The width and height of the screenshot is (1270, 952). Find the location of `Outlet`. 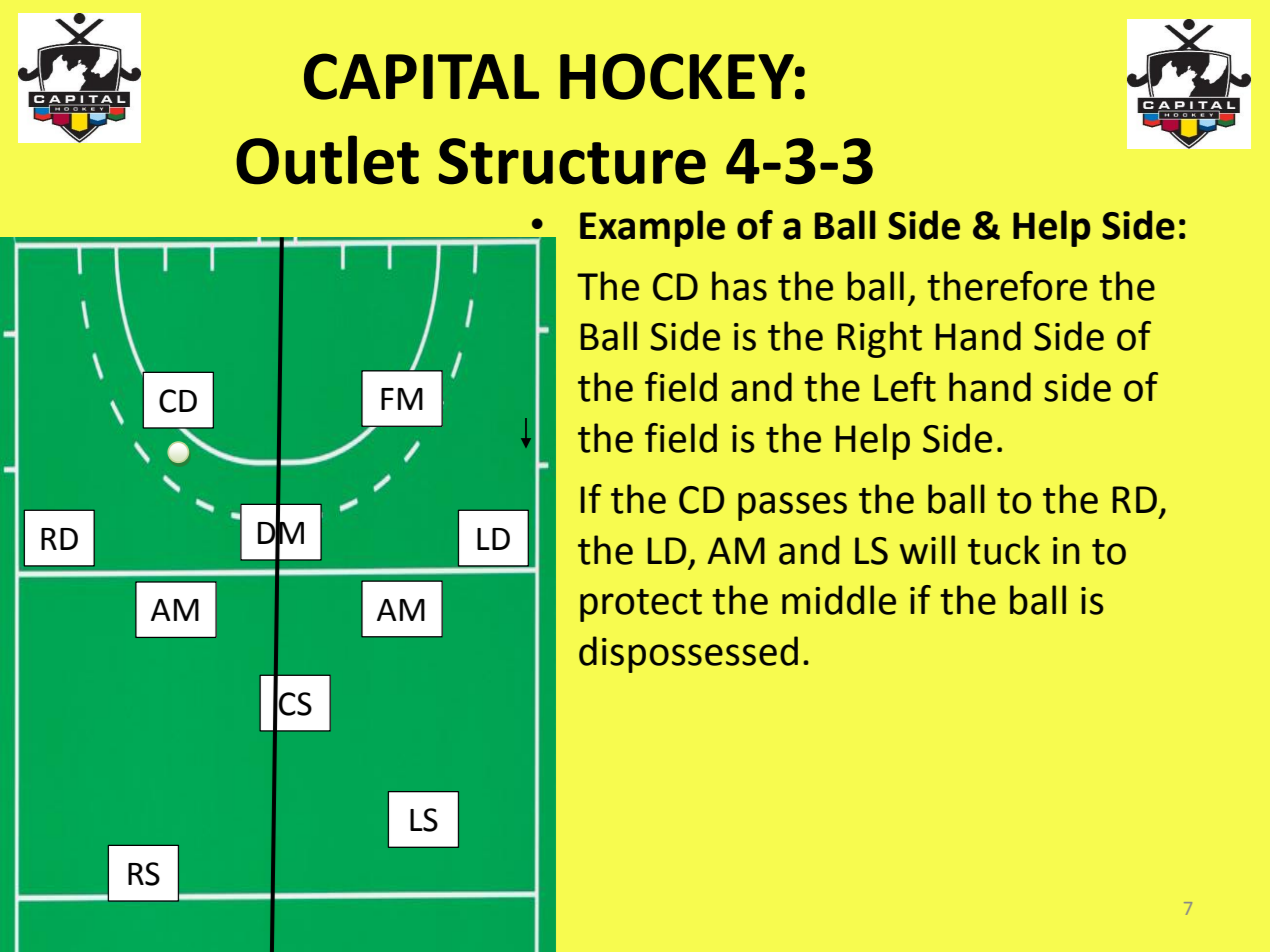

Outlet is located at coordinates (327, 160).
